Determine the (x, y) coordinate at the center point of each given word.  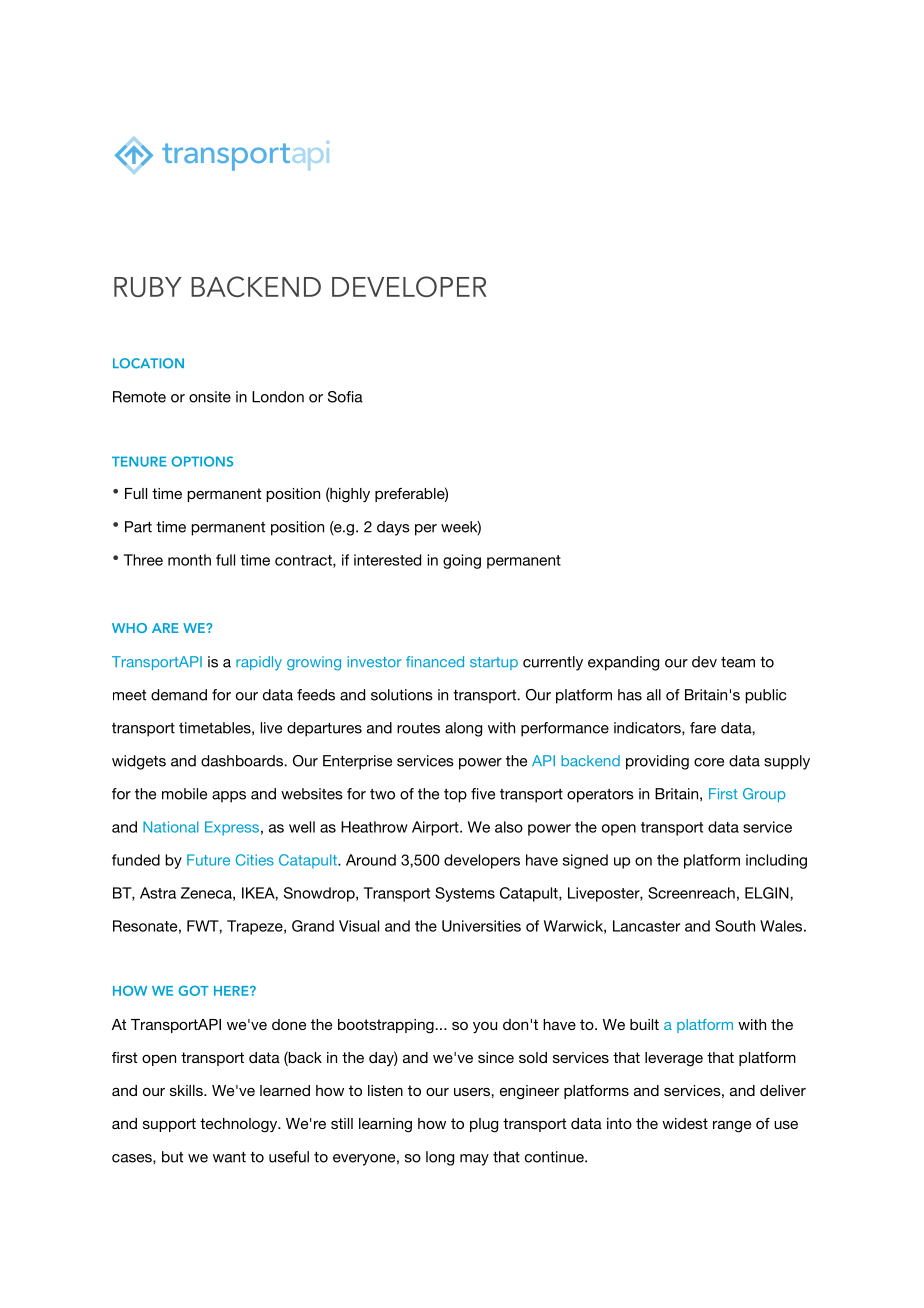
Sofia (345, 397)
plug (484, 1125)
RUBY (148, 287)
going (462, 561)
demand (179, 695)
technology (240, 1125)
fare (703, 728)
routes (418, 728)
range (732, 1126)
